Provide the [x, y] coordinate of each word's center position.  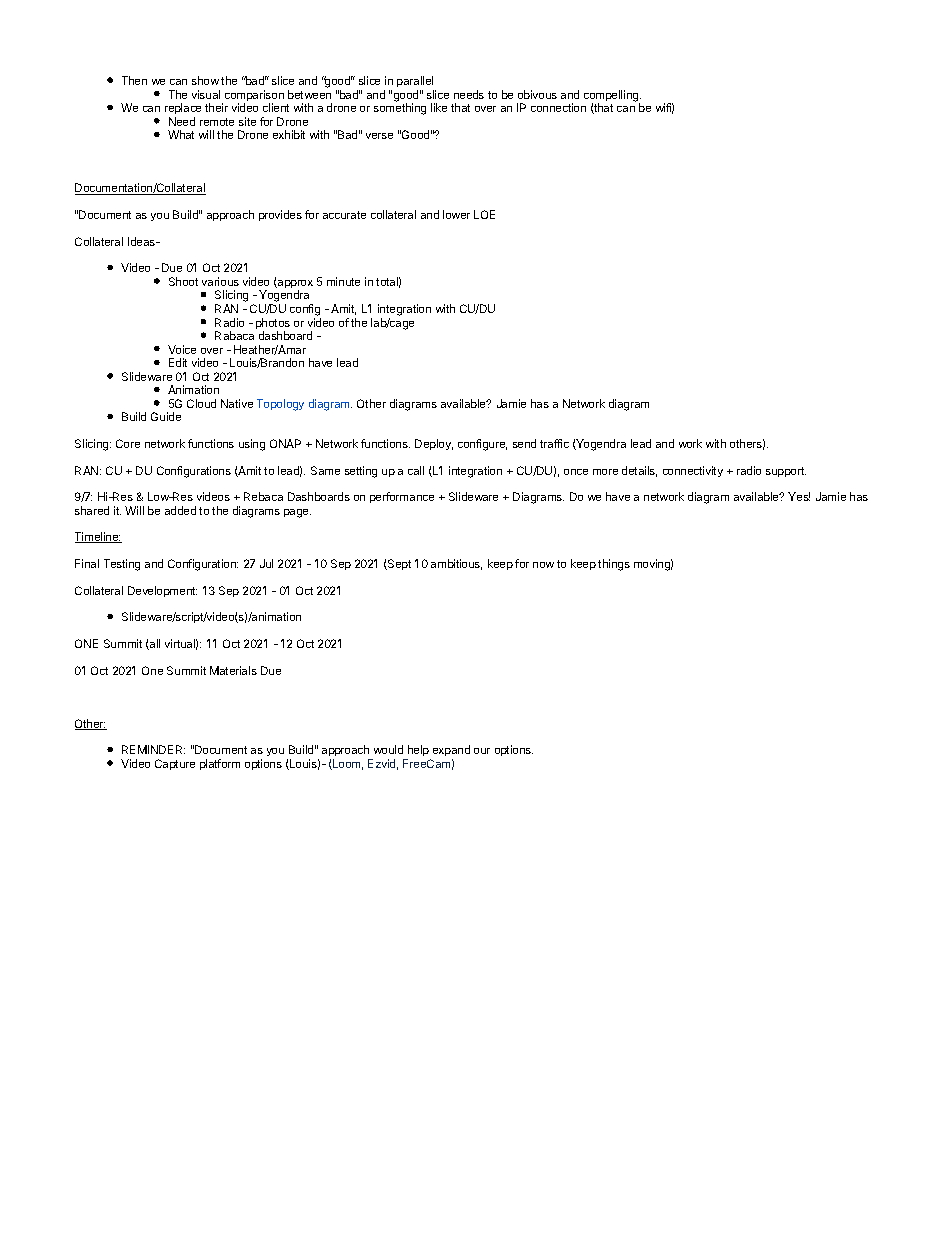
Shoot [183, 281]
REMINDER [153, 749]
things [614, 565]
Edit [178, 362]
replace [183, 110]
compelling [612, 97]
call [416, 470]
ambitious [456, 564]
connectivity [693, 471]
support [786, 472]
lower [456, 214]
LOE [484, 214]
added [180, 510]
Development [162, 591]
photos [273, 325]
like [439, 107]
